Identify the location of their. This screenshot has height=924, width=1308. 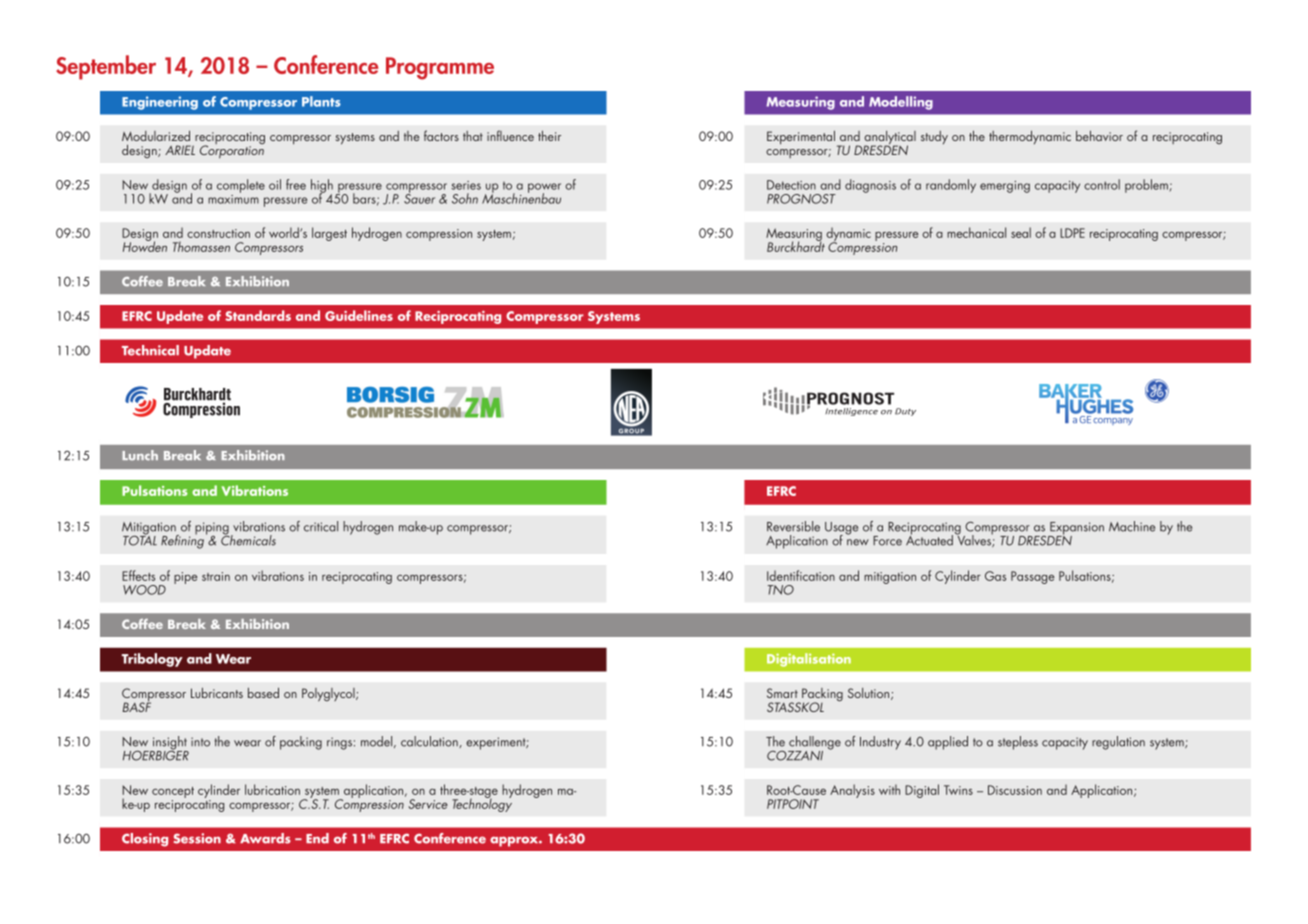
(549, 136).
